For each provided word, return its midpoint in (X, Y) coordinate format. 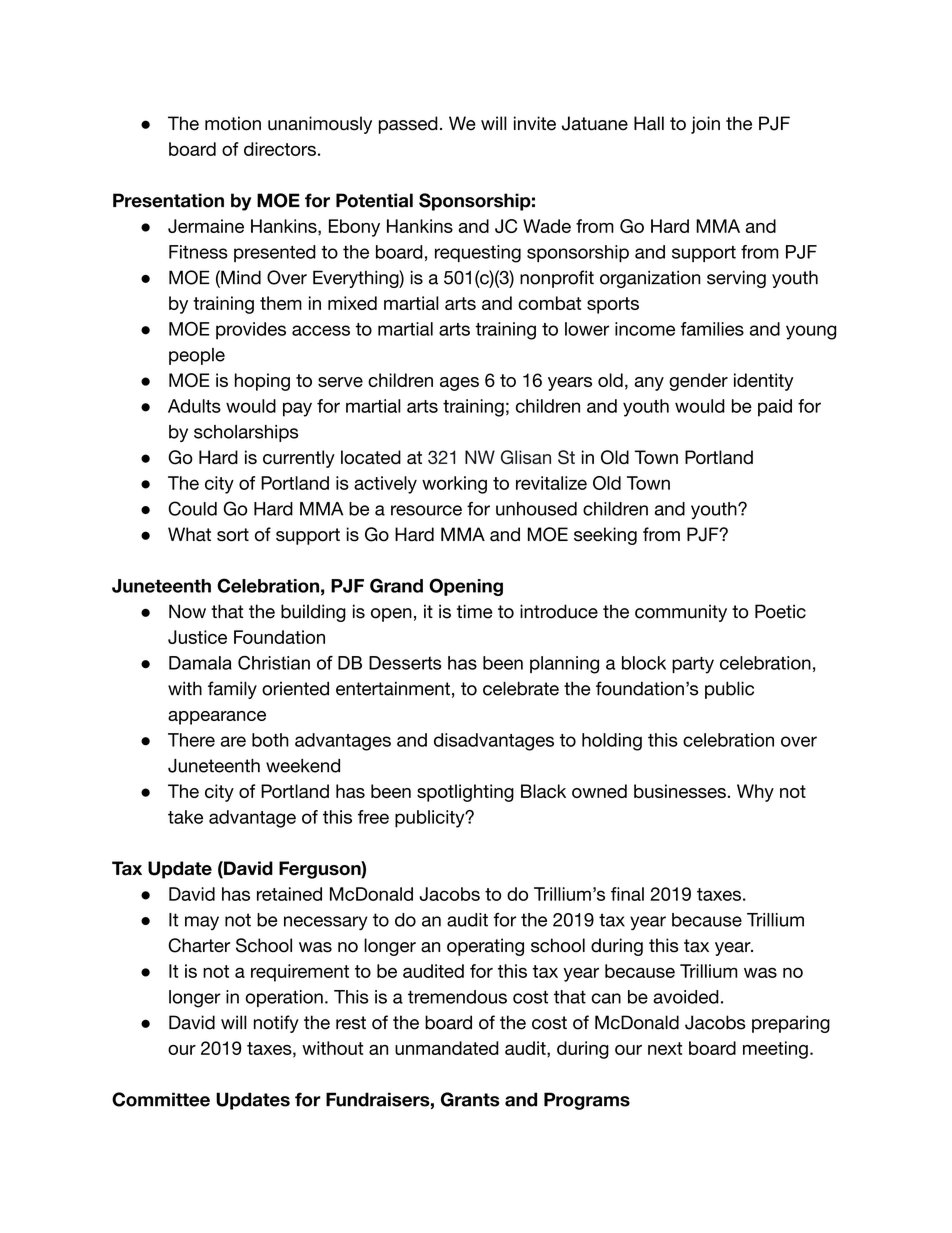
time (474, 611)
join (705, 125)
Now (187, 611)
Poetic (780, 611)
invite (535, 123)
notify (276, 1024)
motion (233, 123)
